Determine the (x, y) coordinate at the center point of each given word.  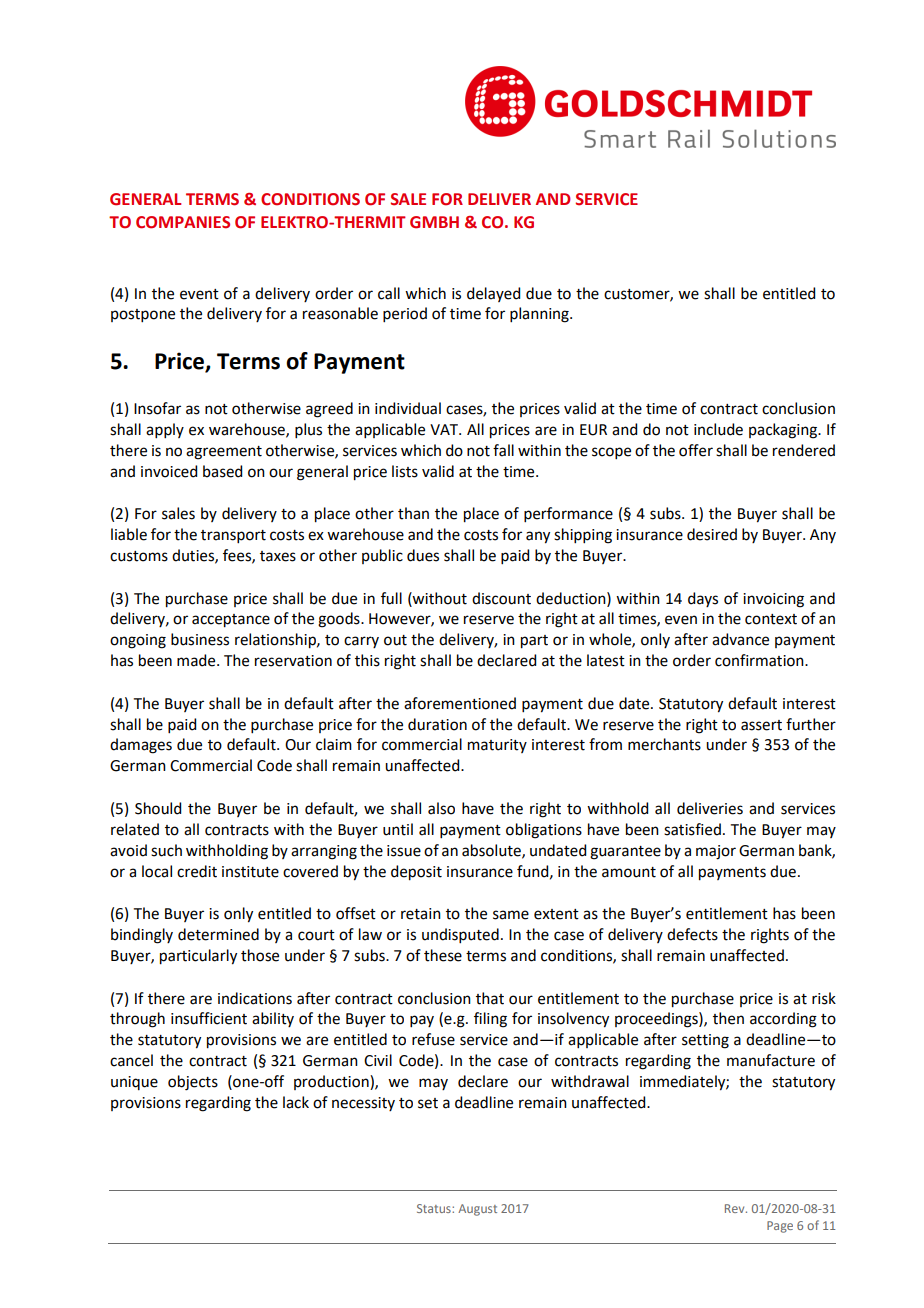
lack (296, 1102)
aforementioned (460, 703)
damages (141, 746)
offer (696, 450)
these (443, 955)
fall (503, 450)
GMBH (434, 222)
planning (540, 315)
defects (692, 934)
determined (218, 934)
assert (761, 725)
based (222, 471)
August (477, 1210)
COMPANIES (183, 222)
